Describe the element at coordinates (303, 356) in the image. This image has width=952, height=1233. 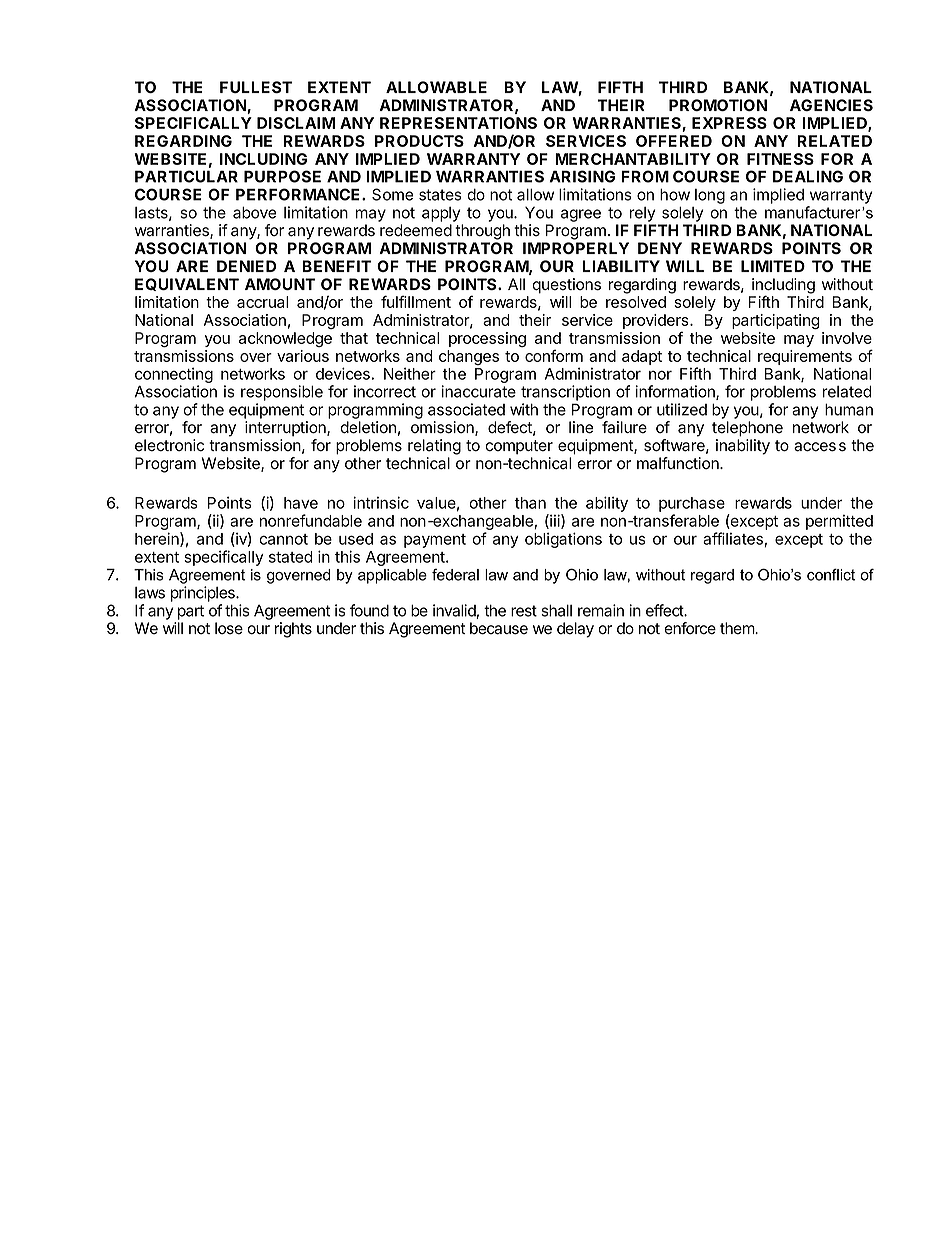
I see `various` at that location.
